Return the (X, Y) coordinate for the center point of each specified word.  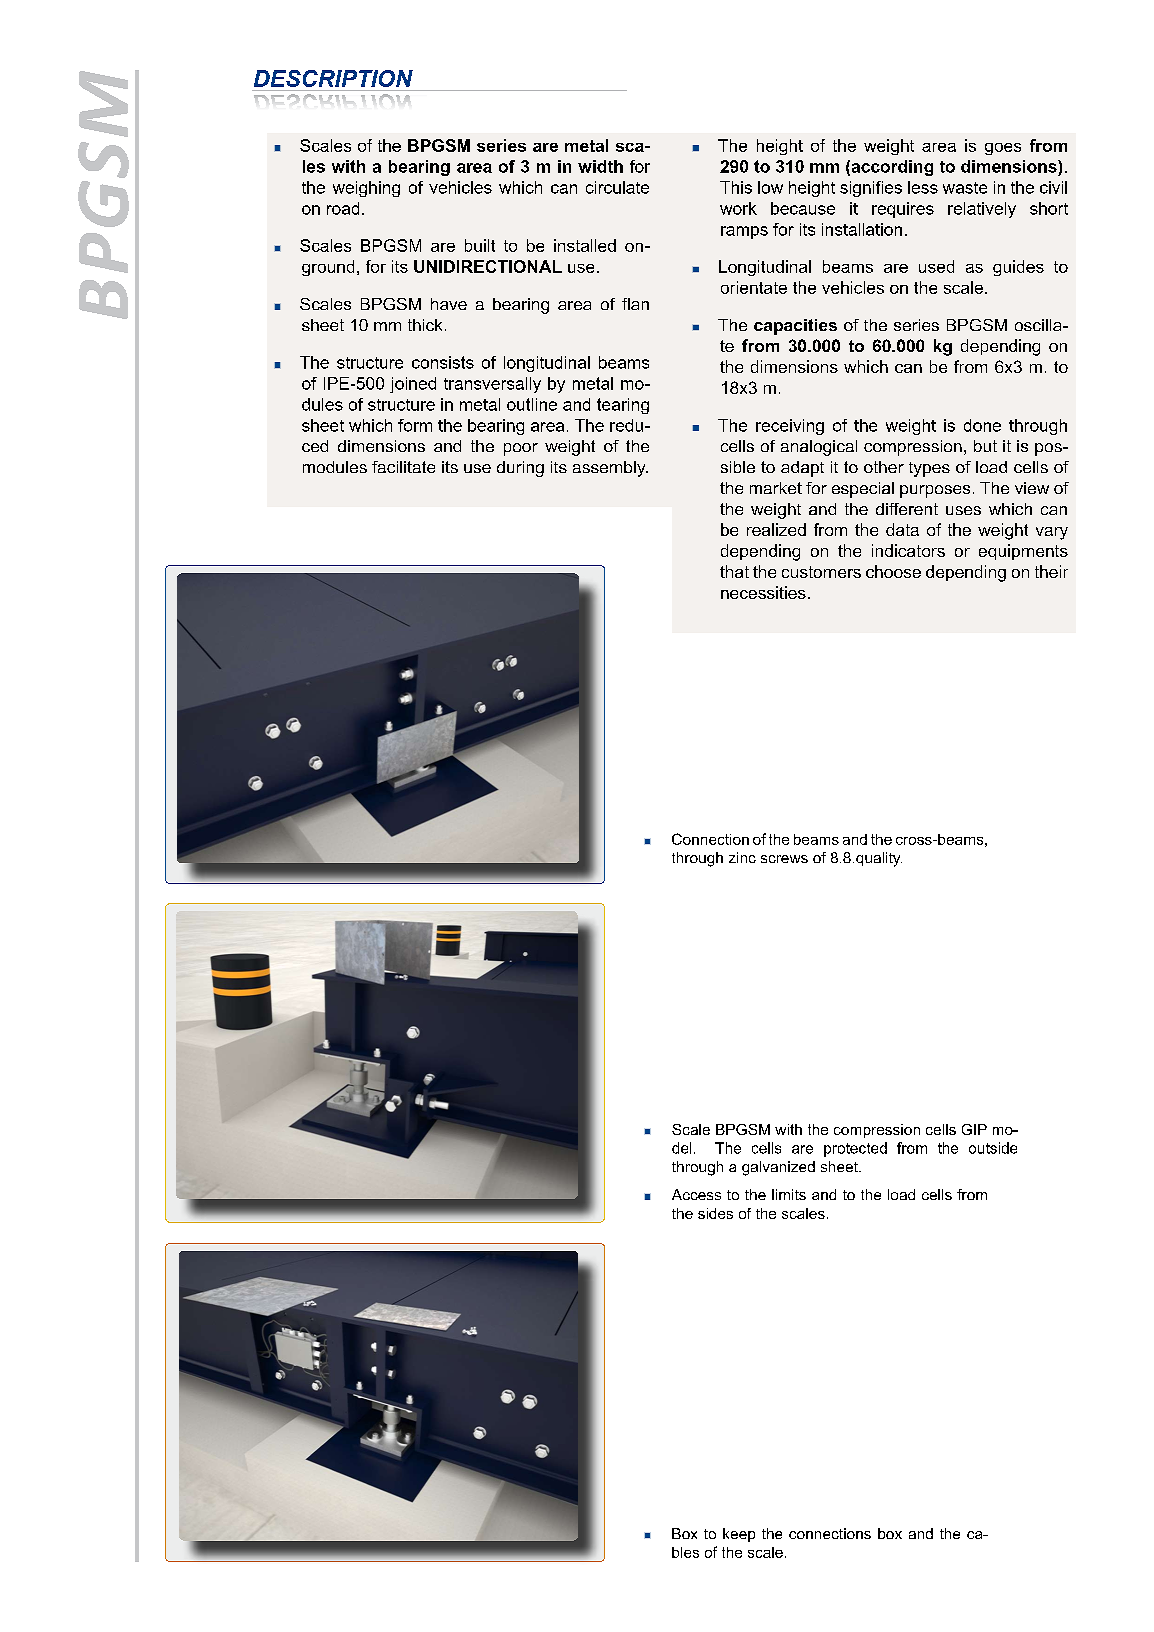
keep (739, 1535)
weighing (366, 189)
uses (963, 510)
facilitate (403, 467)
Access (696, 1194)
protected (855, 1149)
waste (965, 188)
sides (715, 1213)
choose (893, 571)
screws (784, 859)
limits (789, 1194)
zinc (742, 857)
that (734, 571)
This (736, 187)
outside (993, 1148)
